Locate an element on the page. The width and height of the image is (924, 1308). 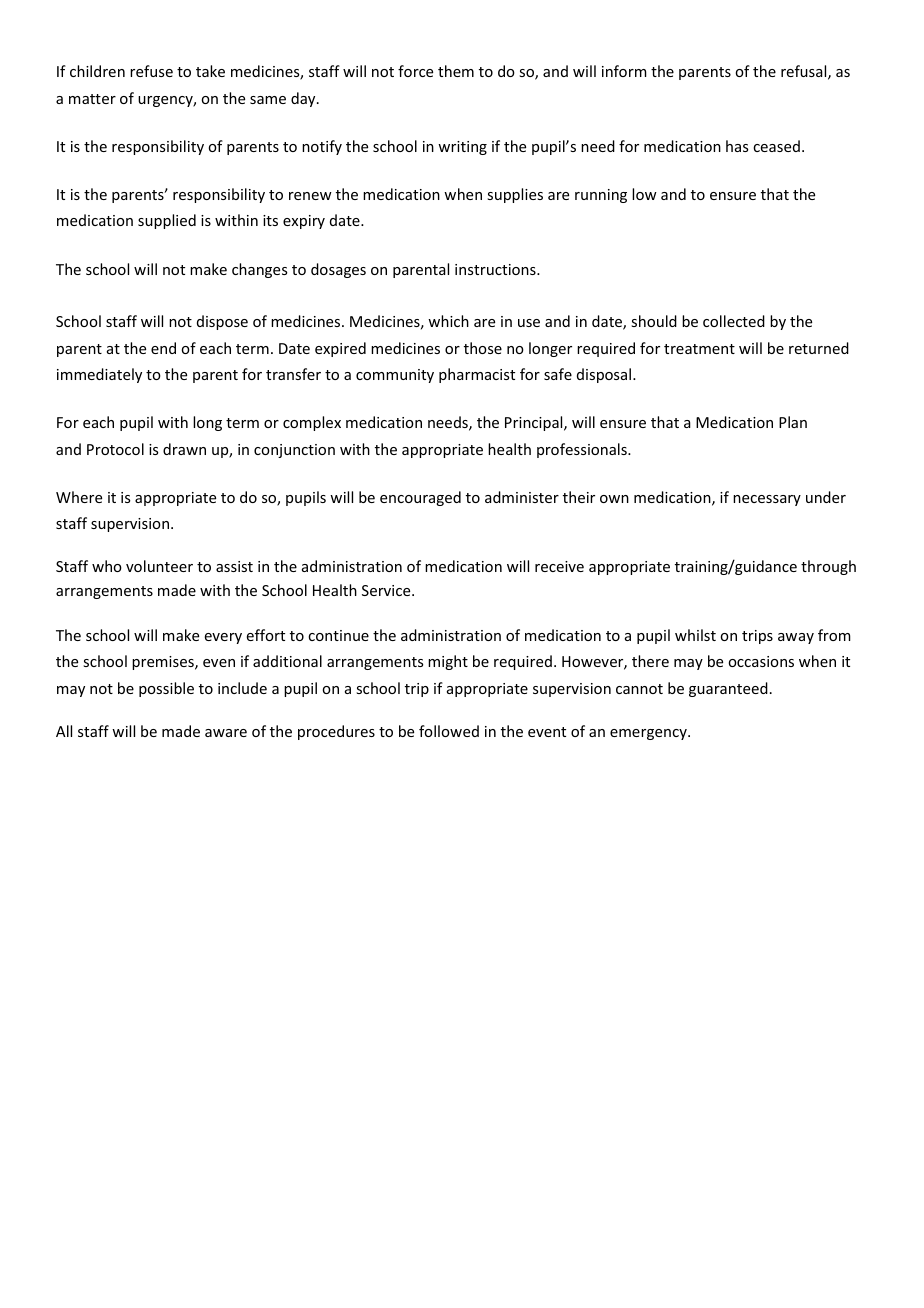
possible is located at coordinates (166, 689).
